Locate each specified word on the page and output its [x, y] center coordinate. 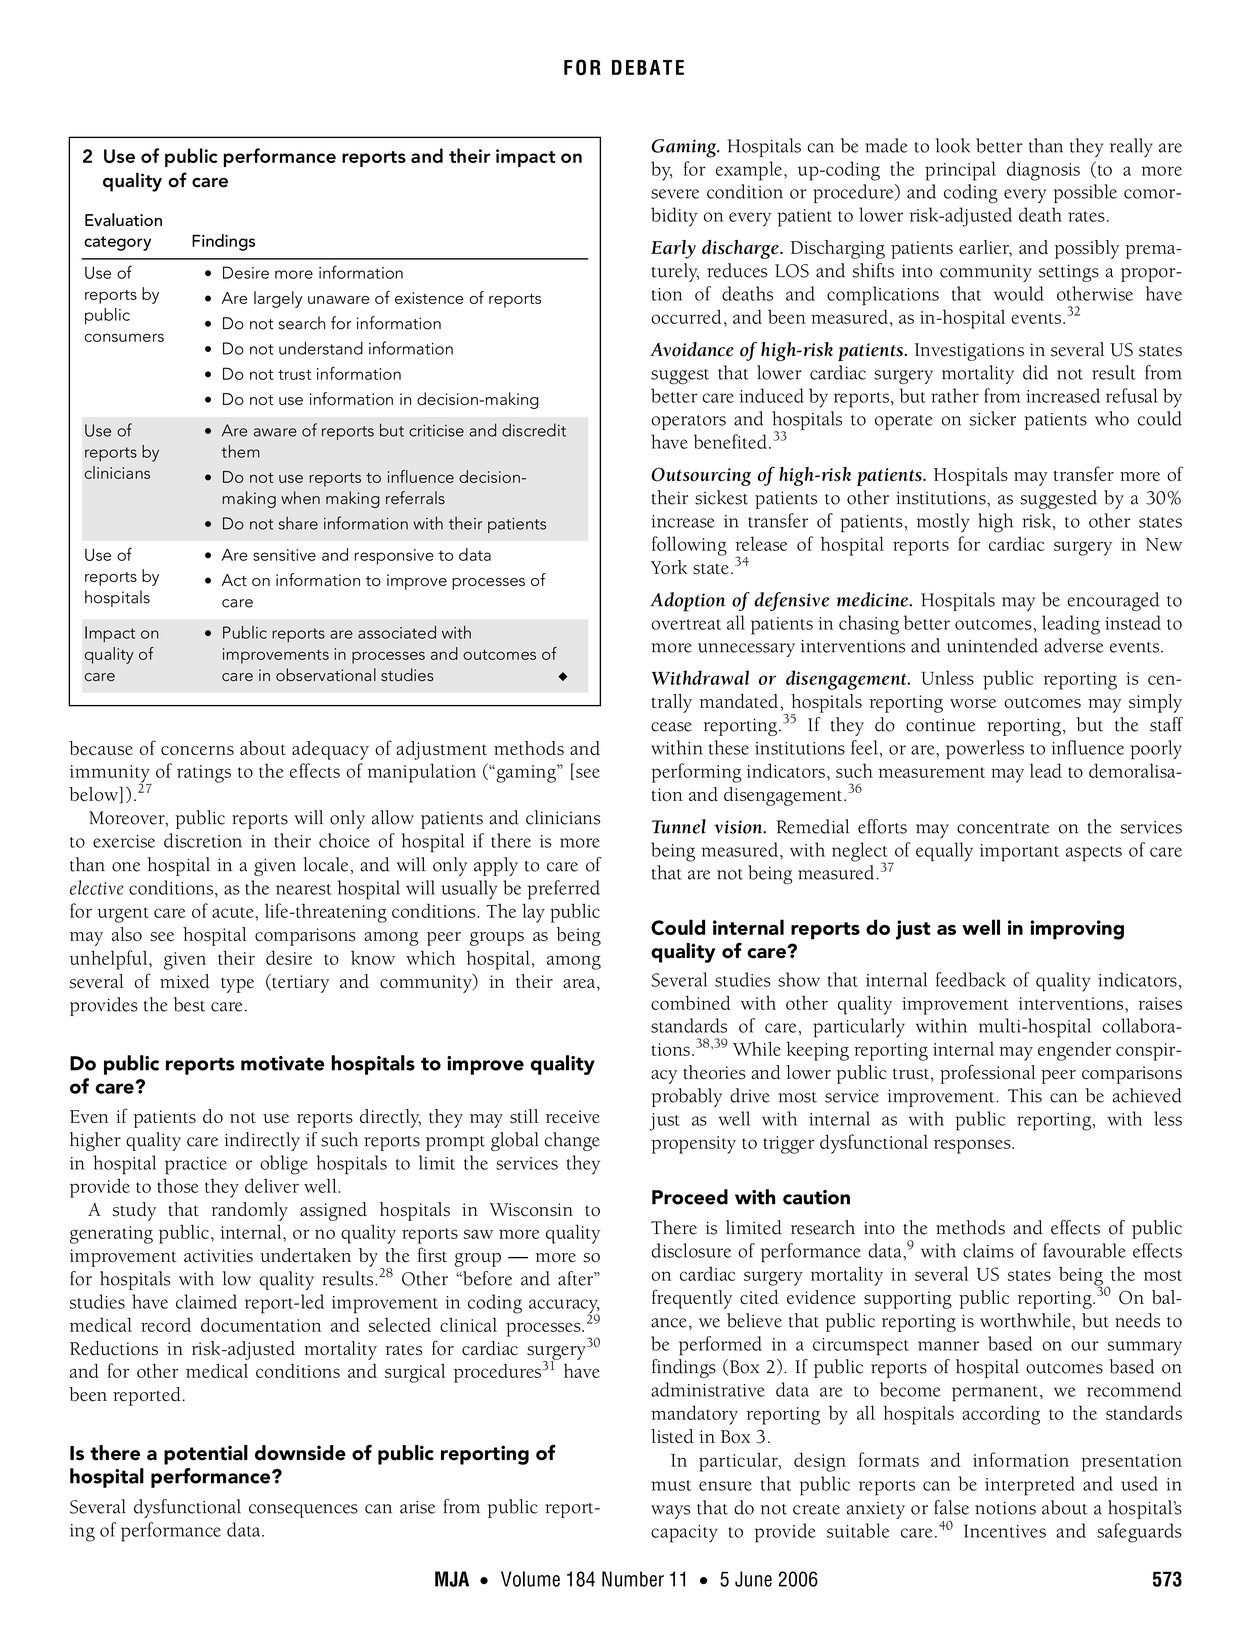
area [579, 984]
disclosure [691, 1250]
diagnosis [1043, 171]
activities [218, 1256]
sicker [993, 418]
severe [675, 194]
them [241, 451]
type [237, 985]
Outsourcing [701, 476]
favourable [1084, 1250]
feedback [971, 979]
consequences [303, 1511]
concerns [197, 750]
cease [671, 727]
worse [973, 703]
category [117, 243]
